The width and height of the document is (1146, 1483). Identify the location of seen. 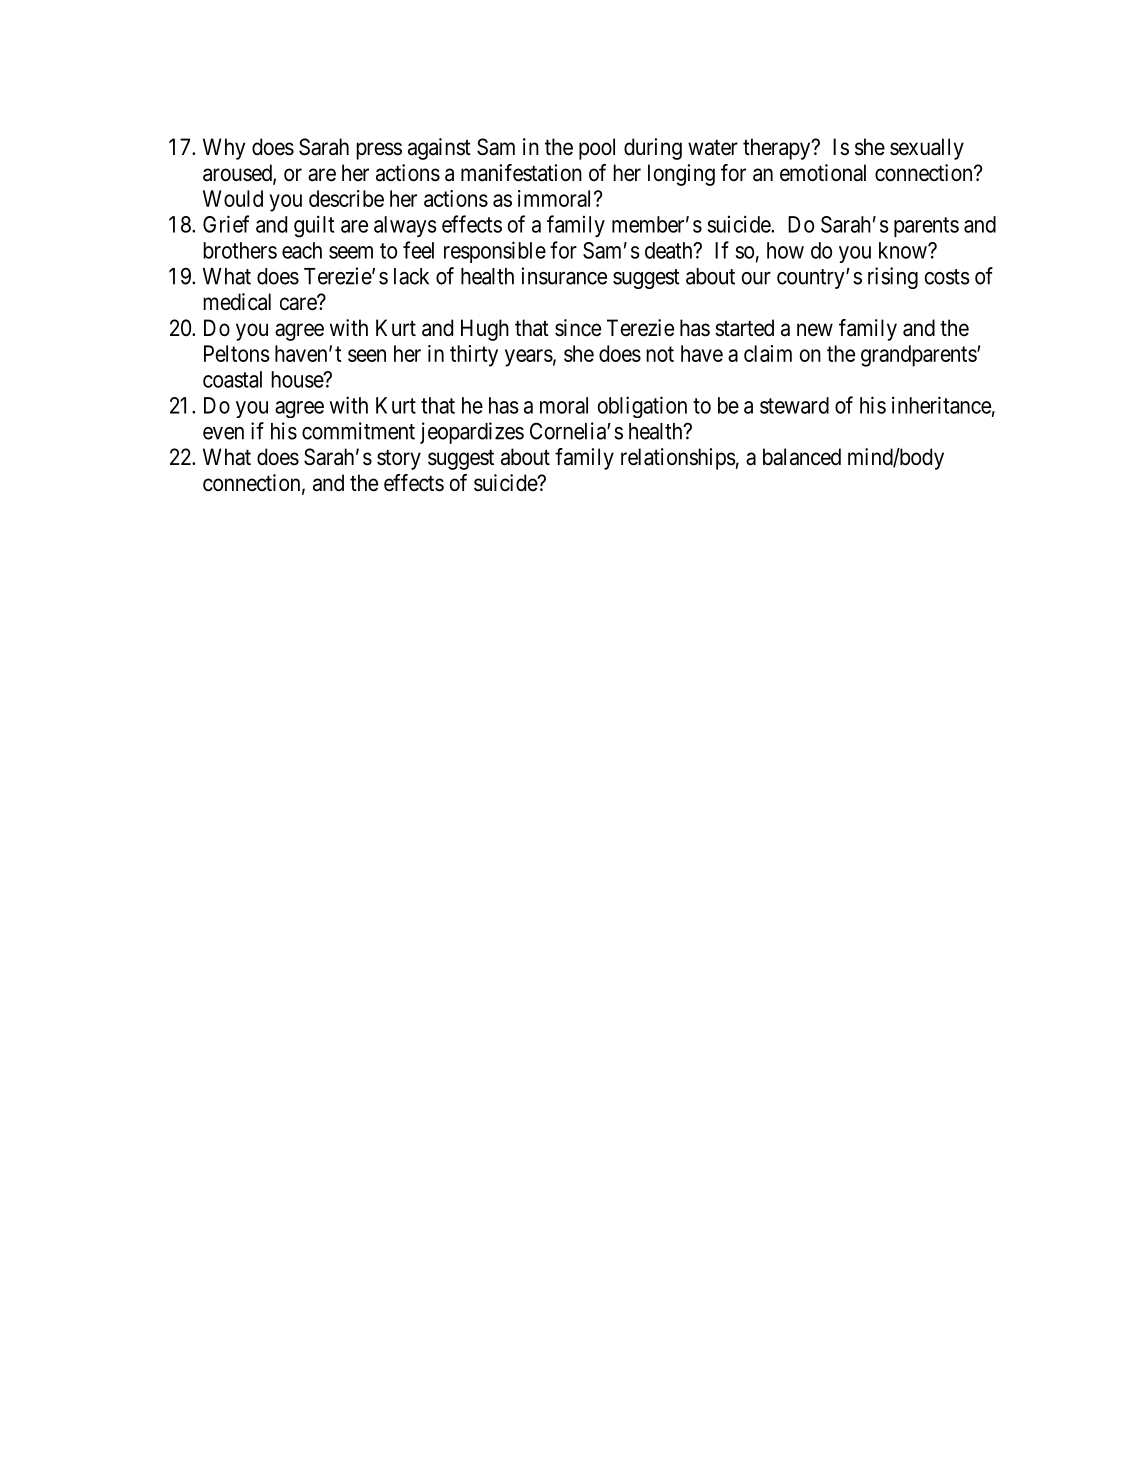
(367, 355).
